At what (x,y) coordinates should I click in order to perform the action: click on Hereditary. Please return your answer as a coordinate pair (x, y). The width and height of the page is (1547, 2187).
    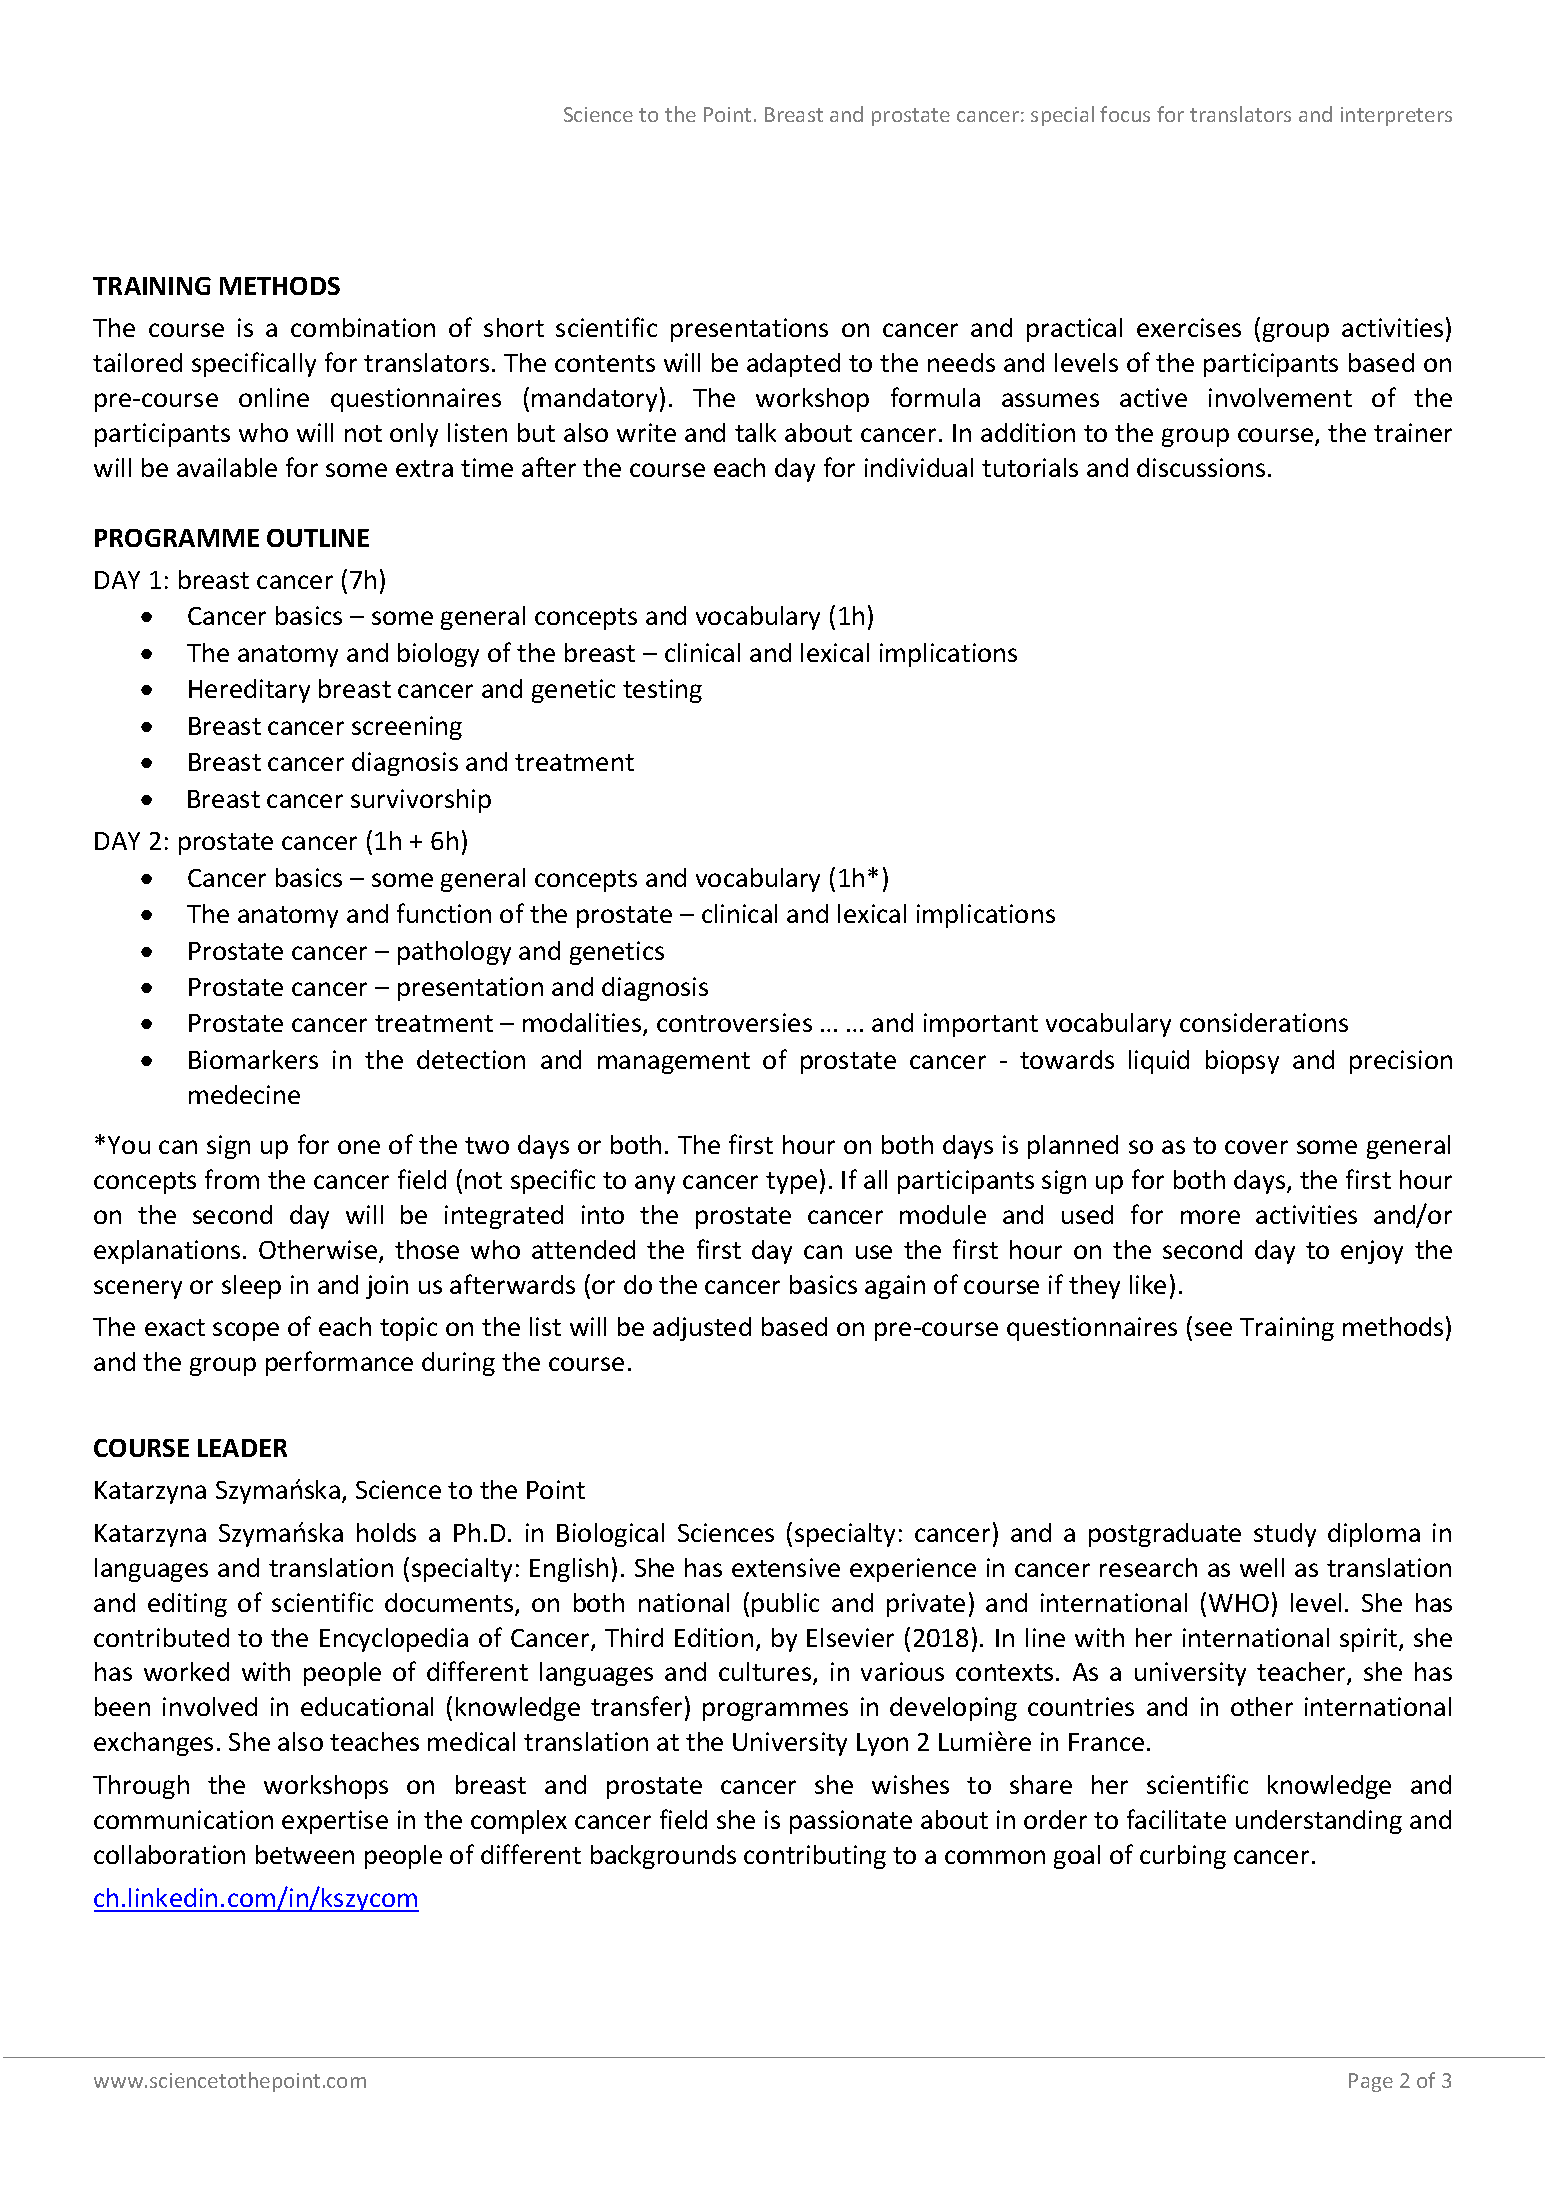
    Looking at the image, I should click on (249, 691).
